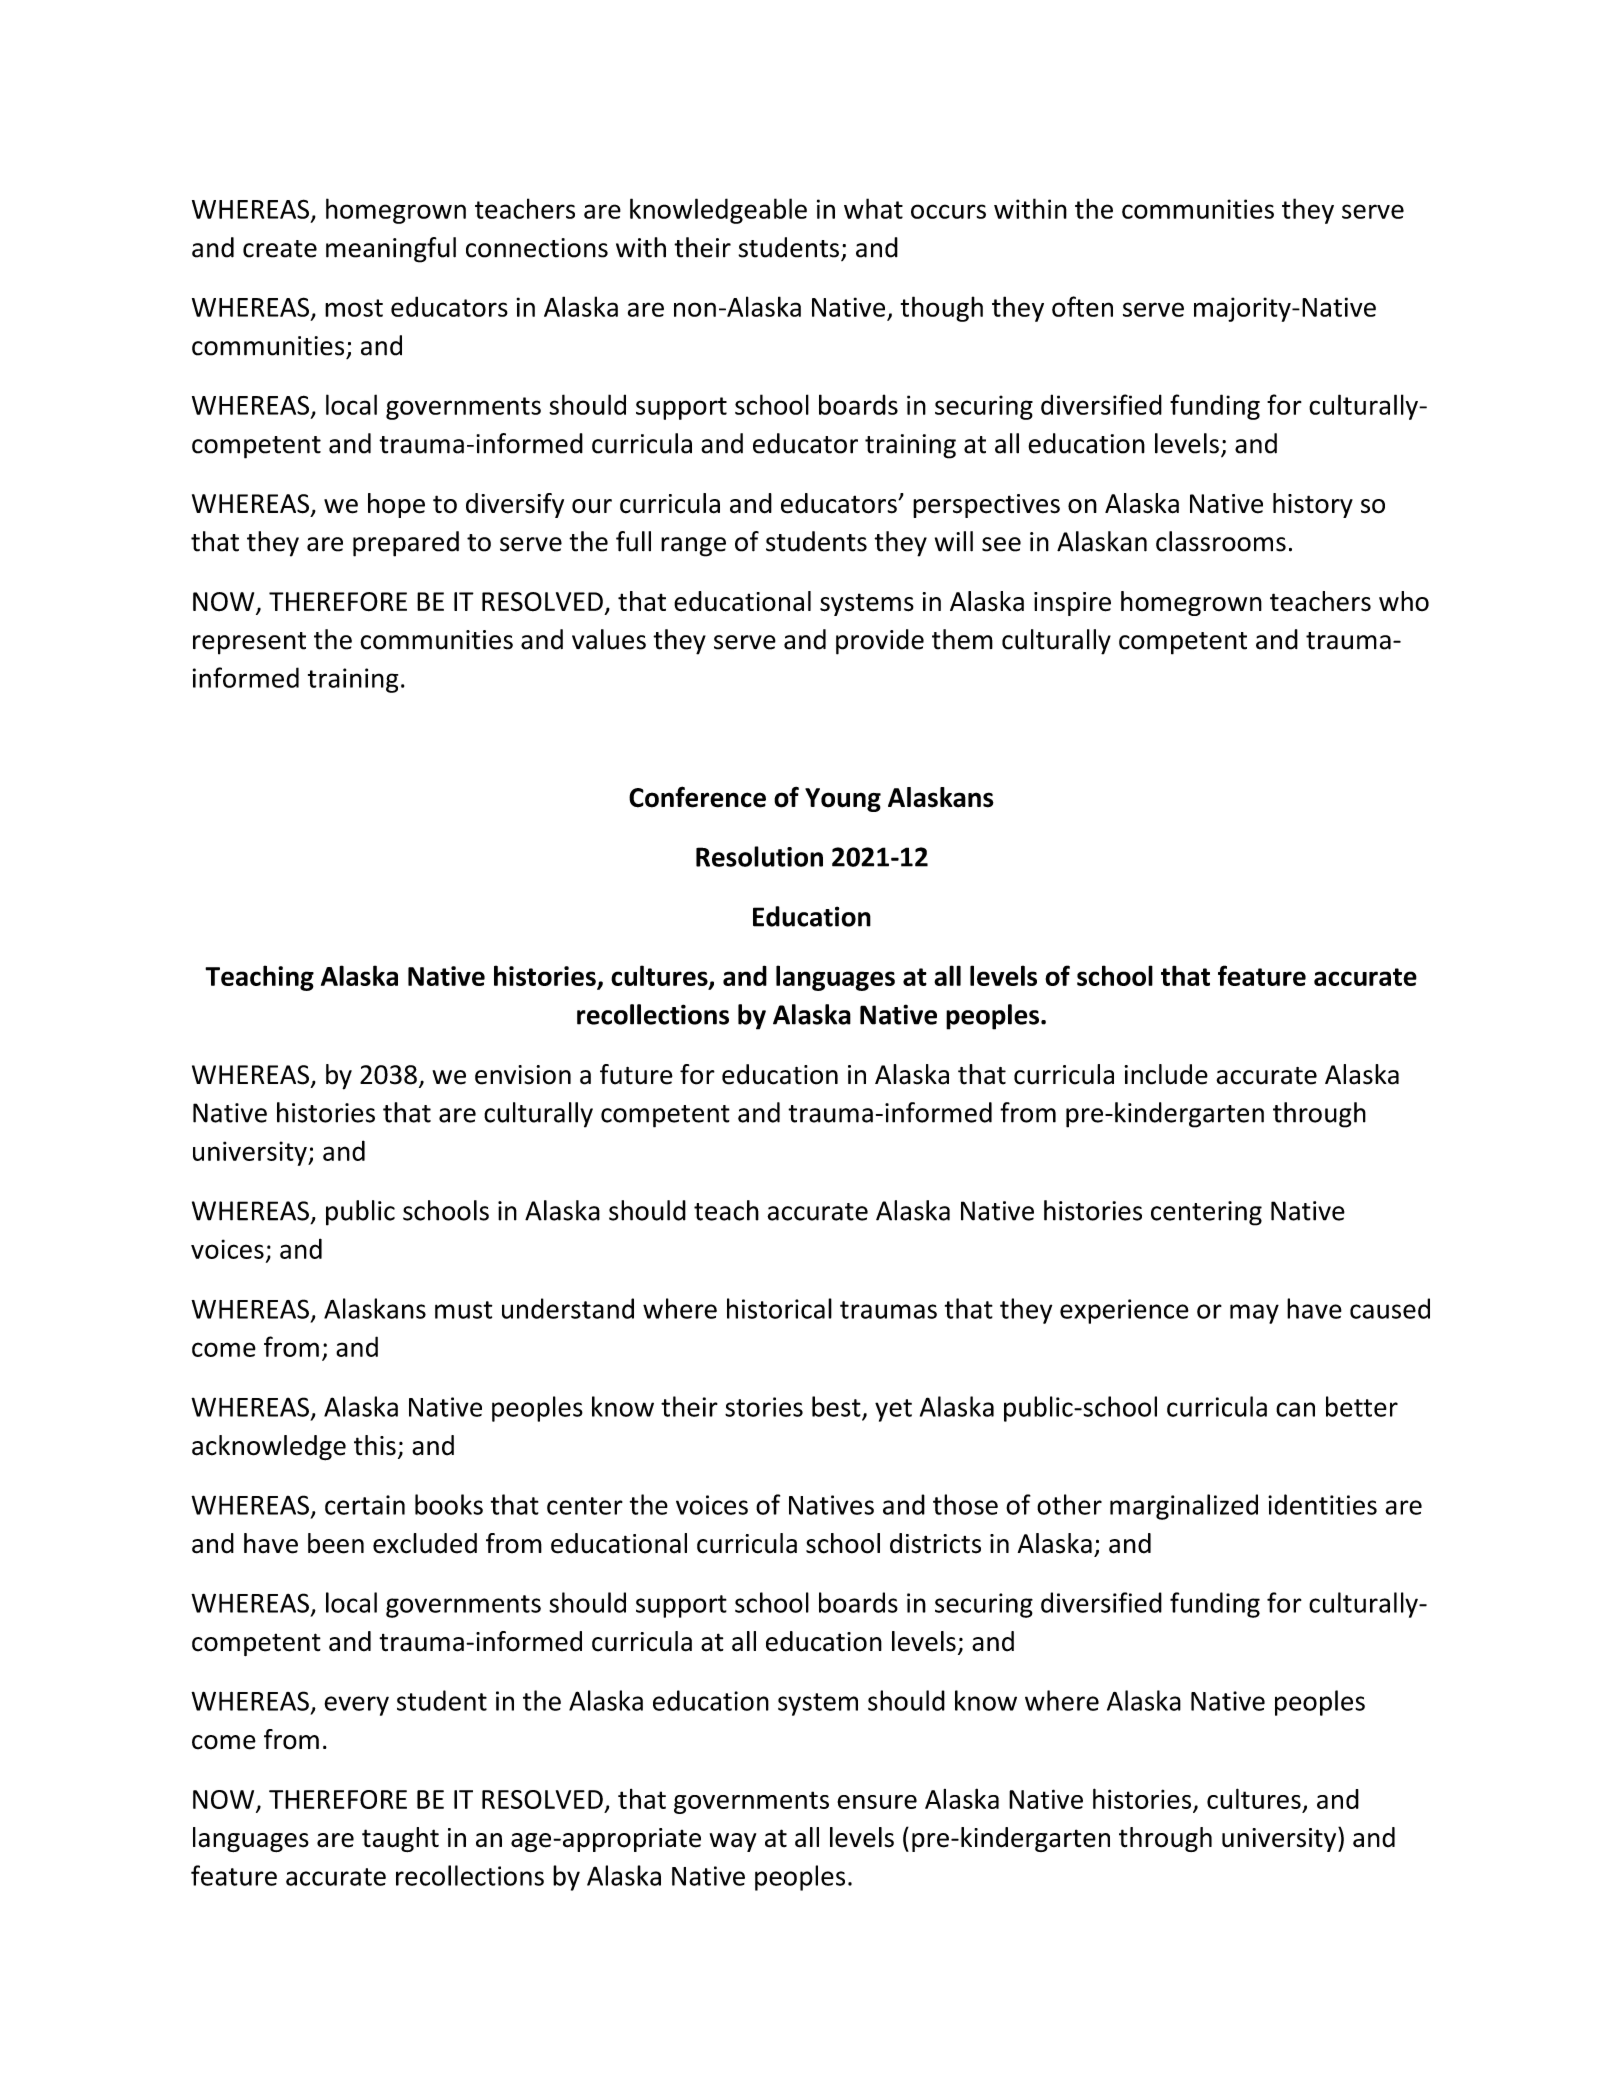  Describe the element at coordinates (1166, 1074) in the page. I see `include` at that location.
